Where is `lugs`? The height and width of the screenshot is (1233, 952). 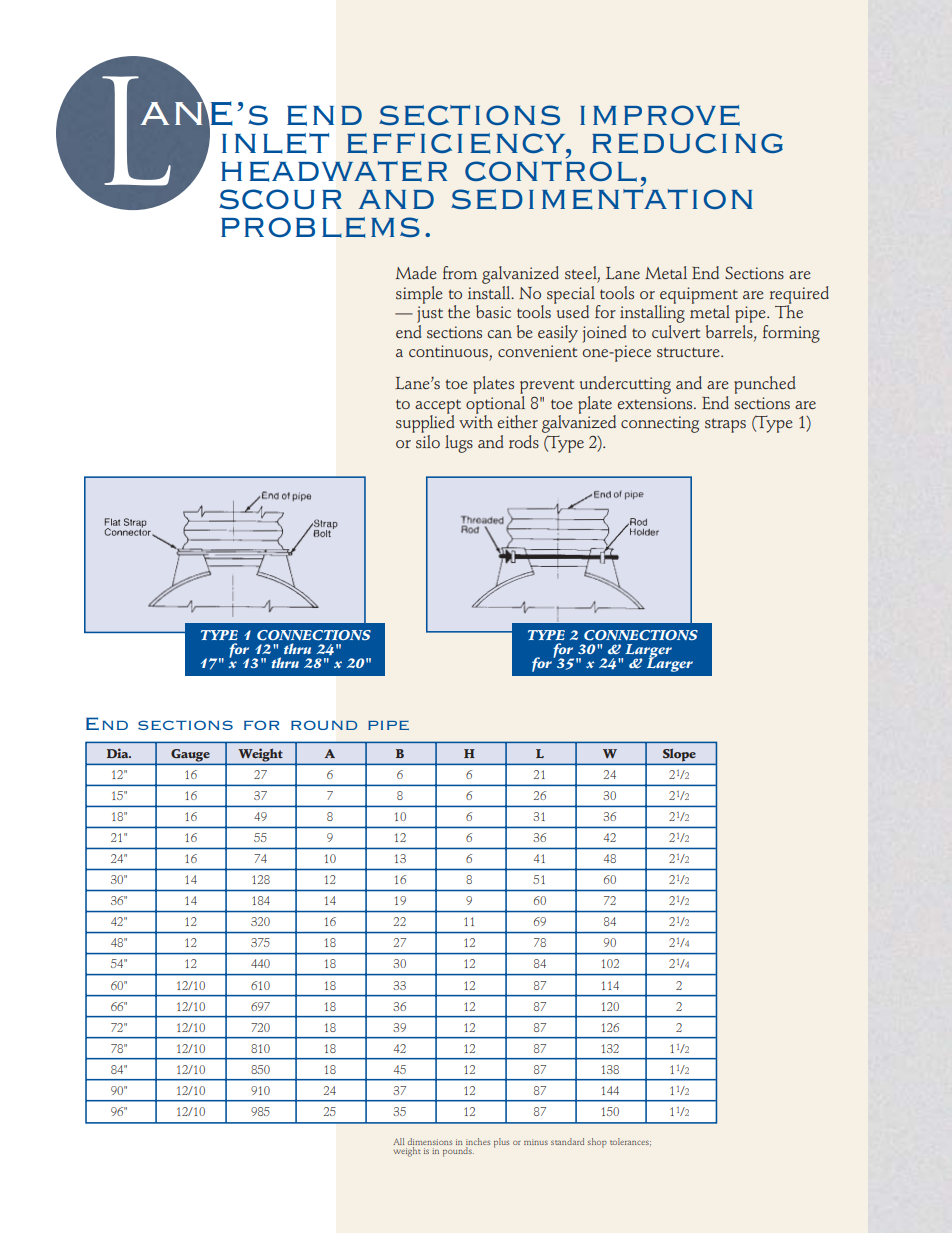
lugs is located at coordinates (459, 444).
